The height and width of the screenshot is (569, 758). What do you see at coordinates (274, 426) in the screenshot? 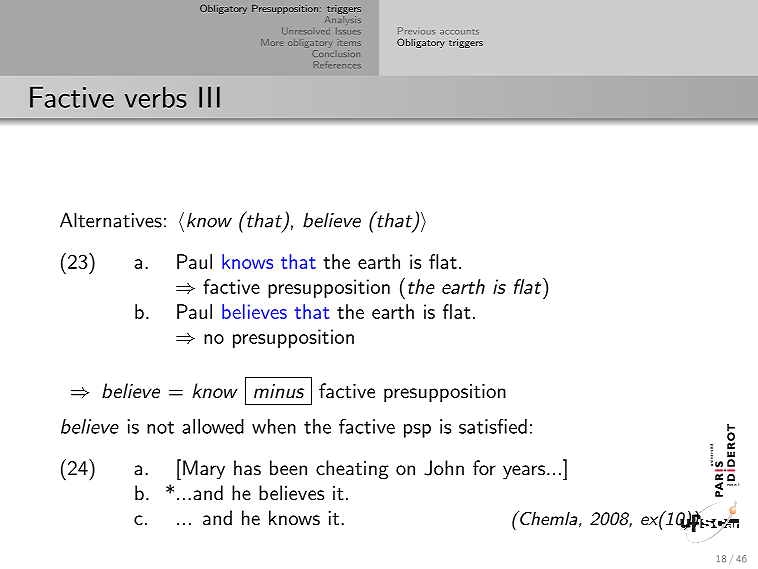
I see `when` at bounding box center [274, 426].
